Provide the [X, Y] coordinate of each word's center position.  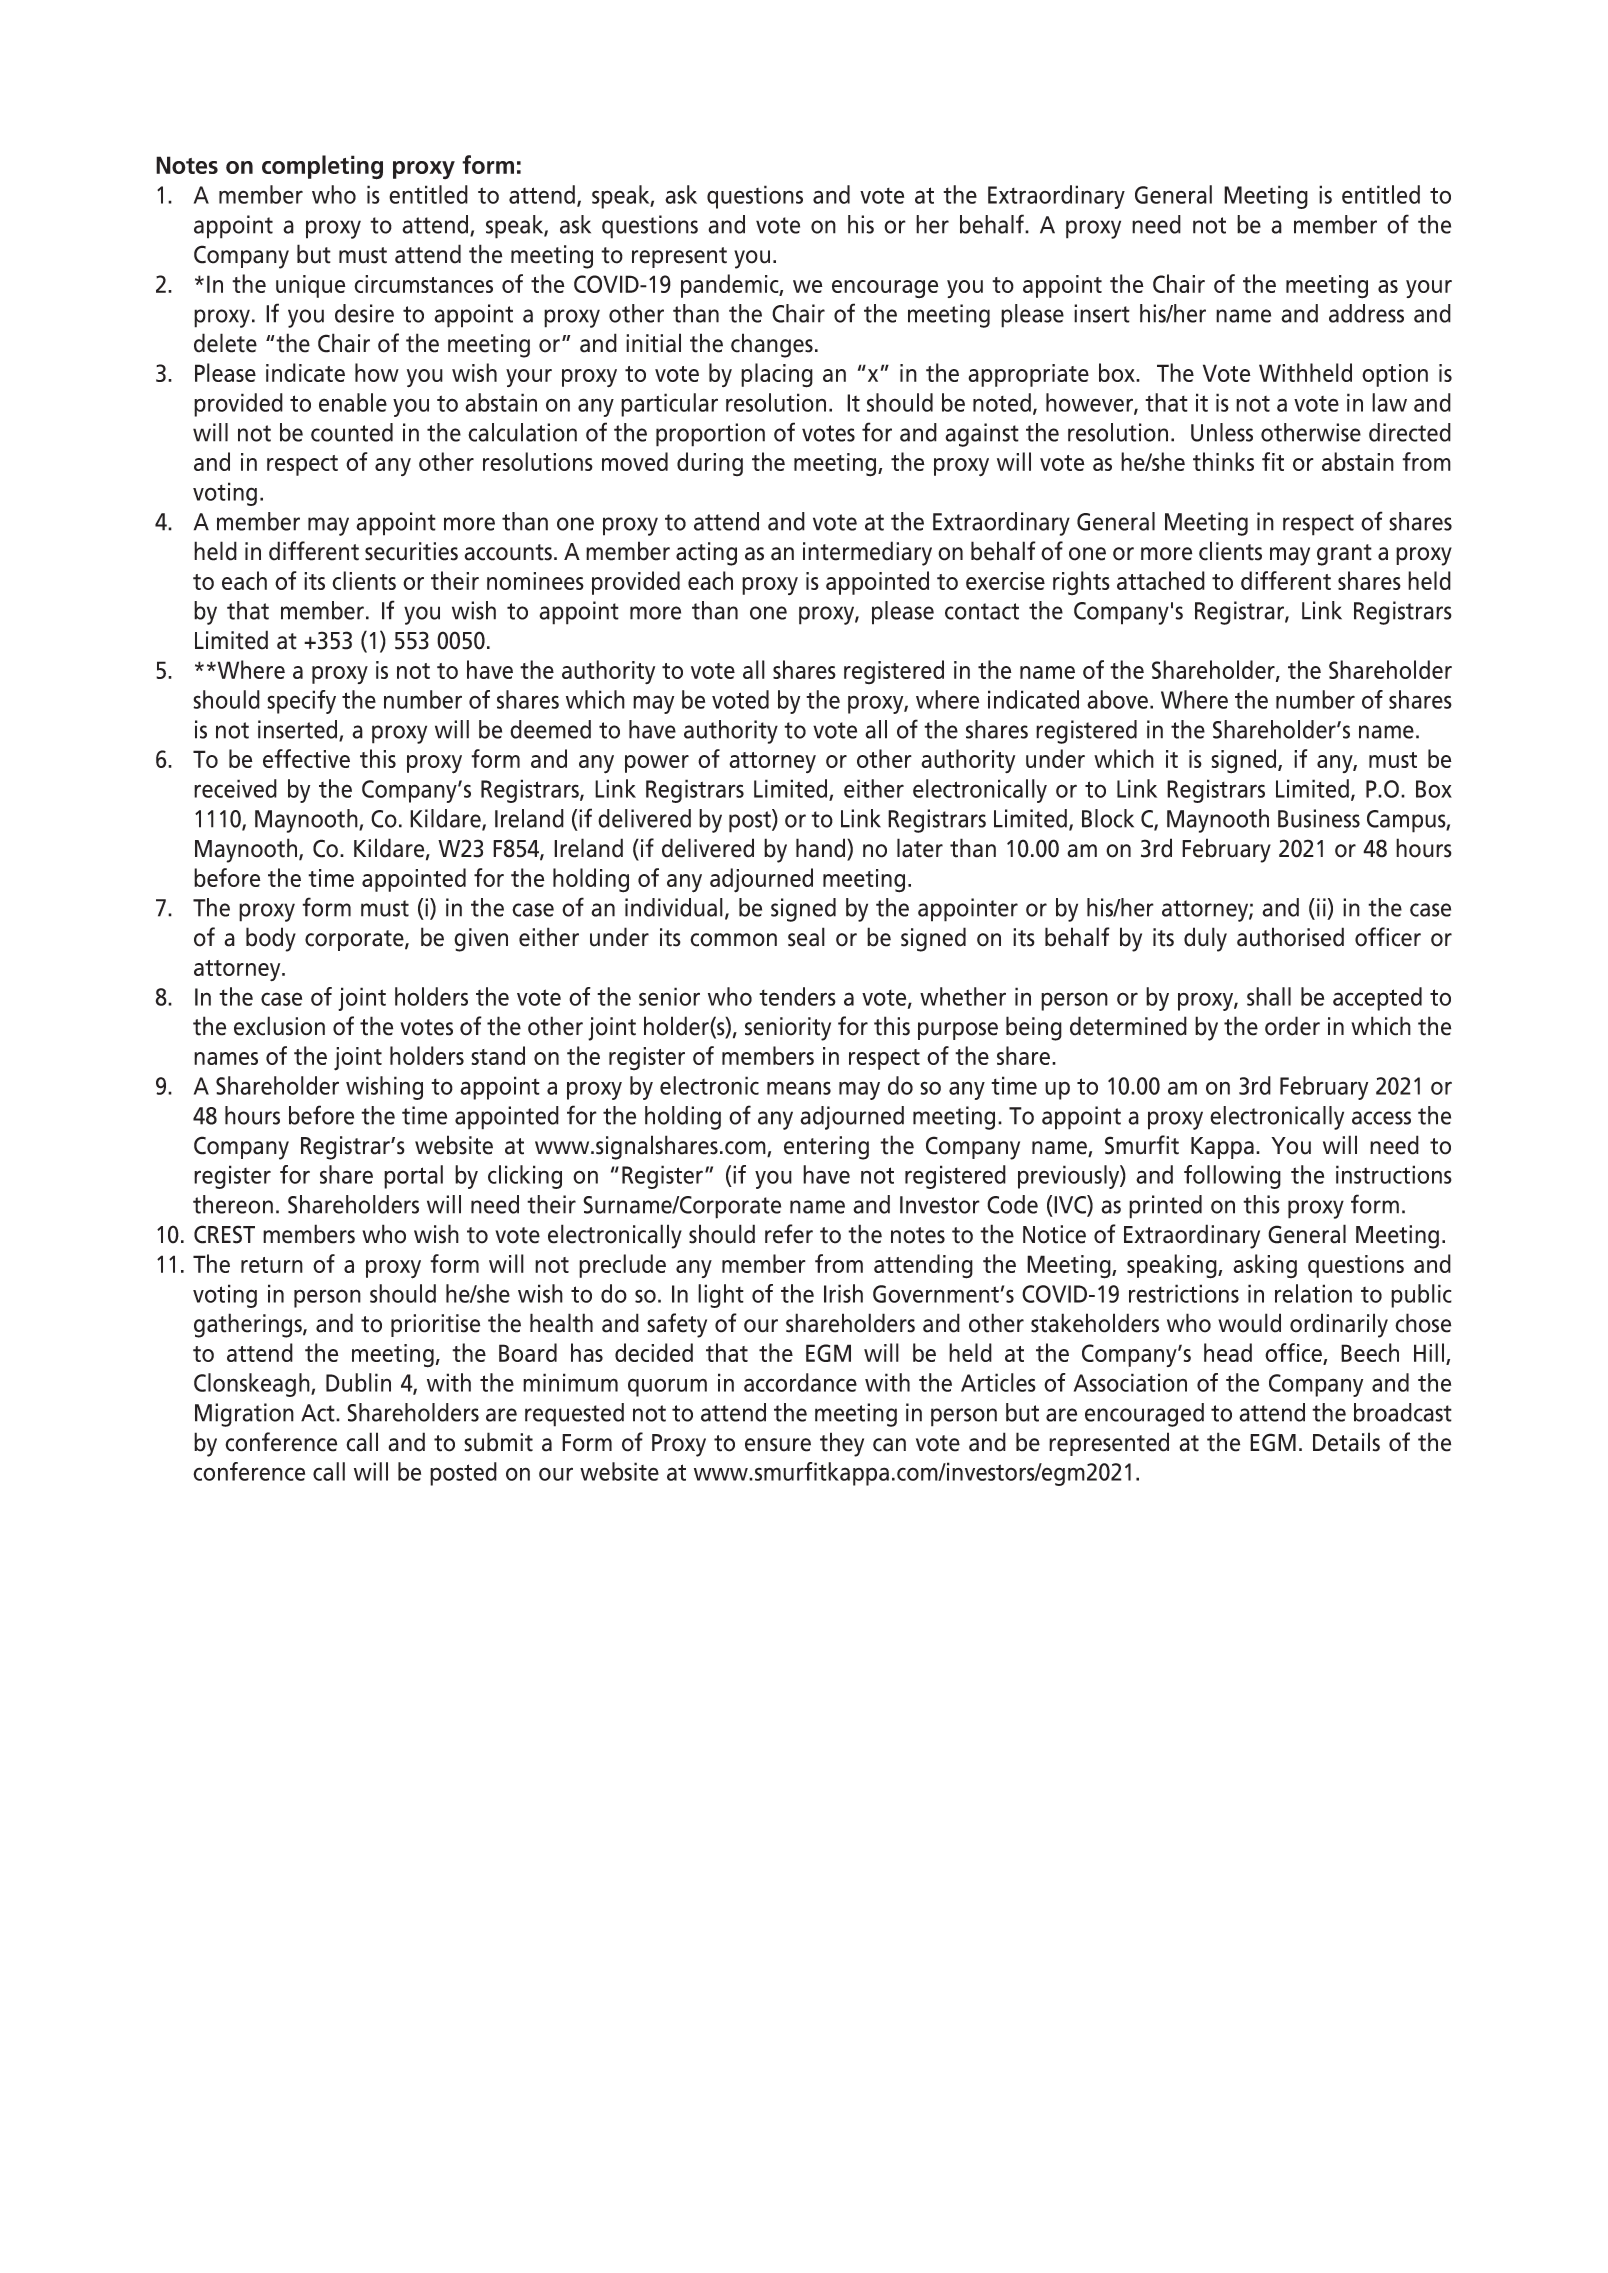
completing [322, 167]
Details [1346, 1442]
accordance [800, 1382]
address [1366, 313]
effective [306, 758]
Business [1319, 818]
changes [772, 345]
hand [822, 849]
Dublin [358, 1382]
